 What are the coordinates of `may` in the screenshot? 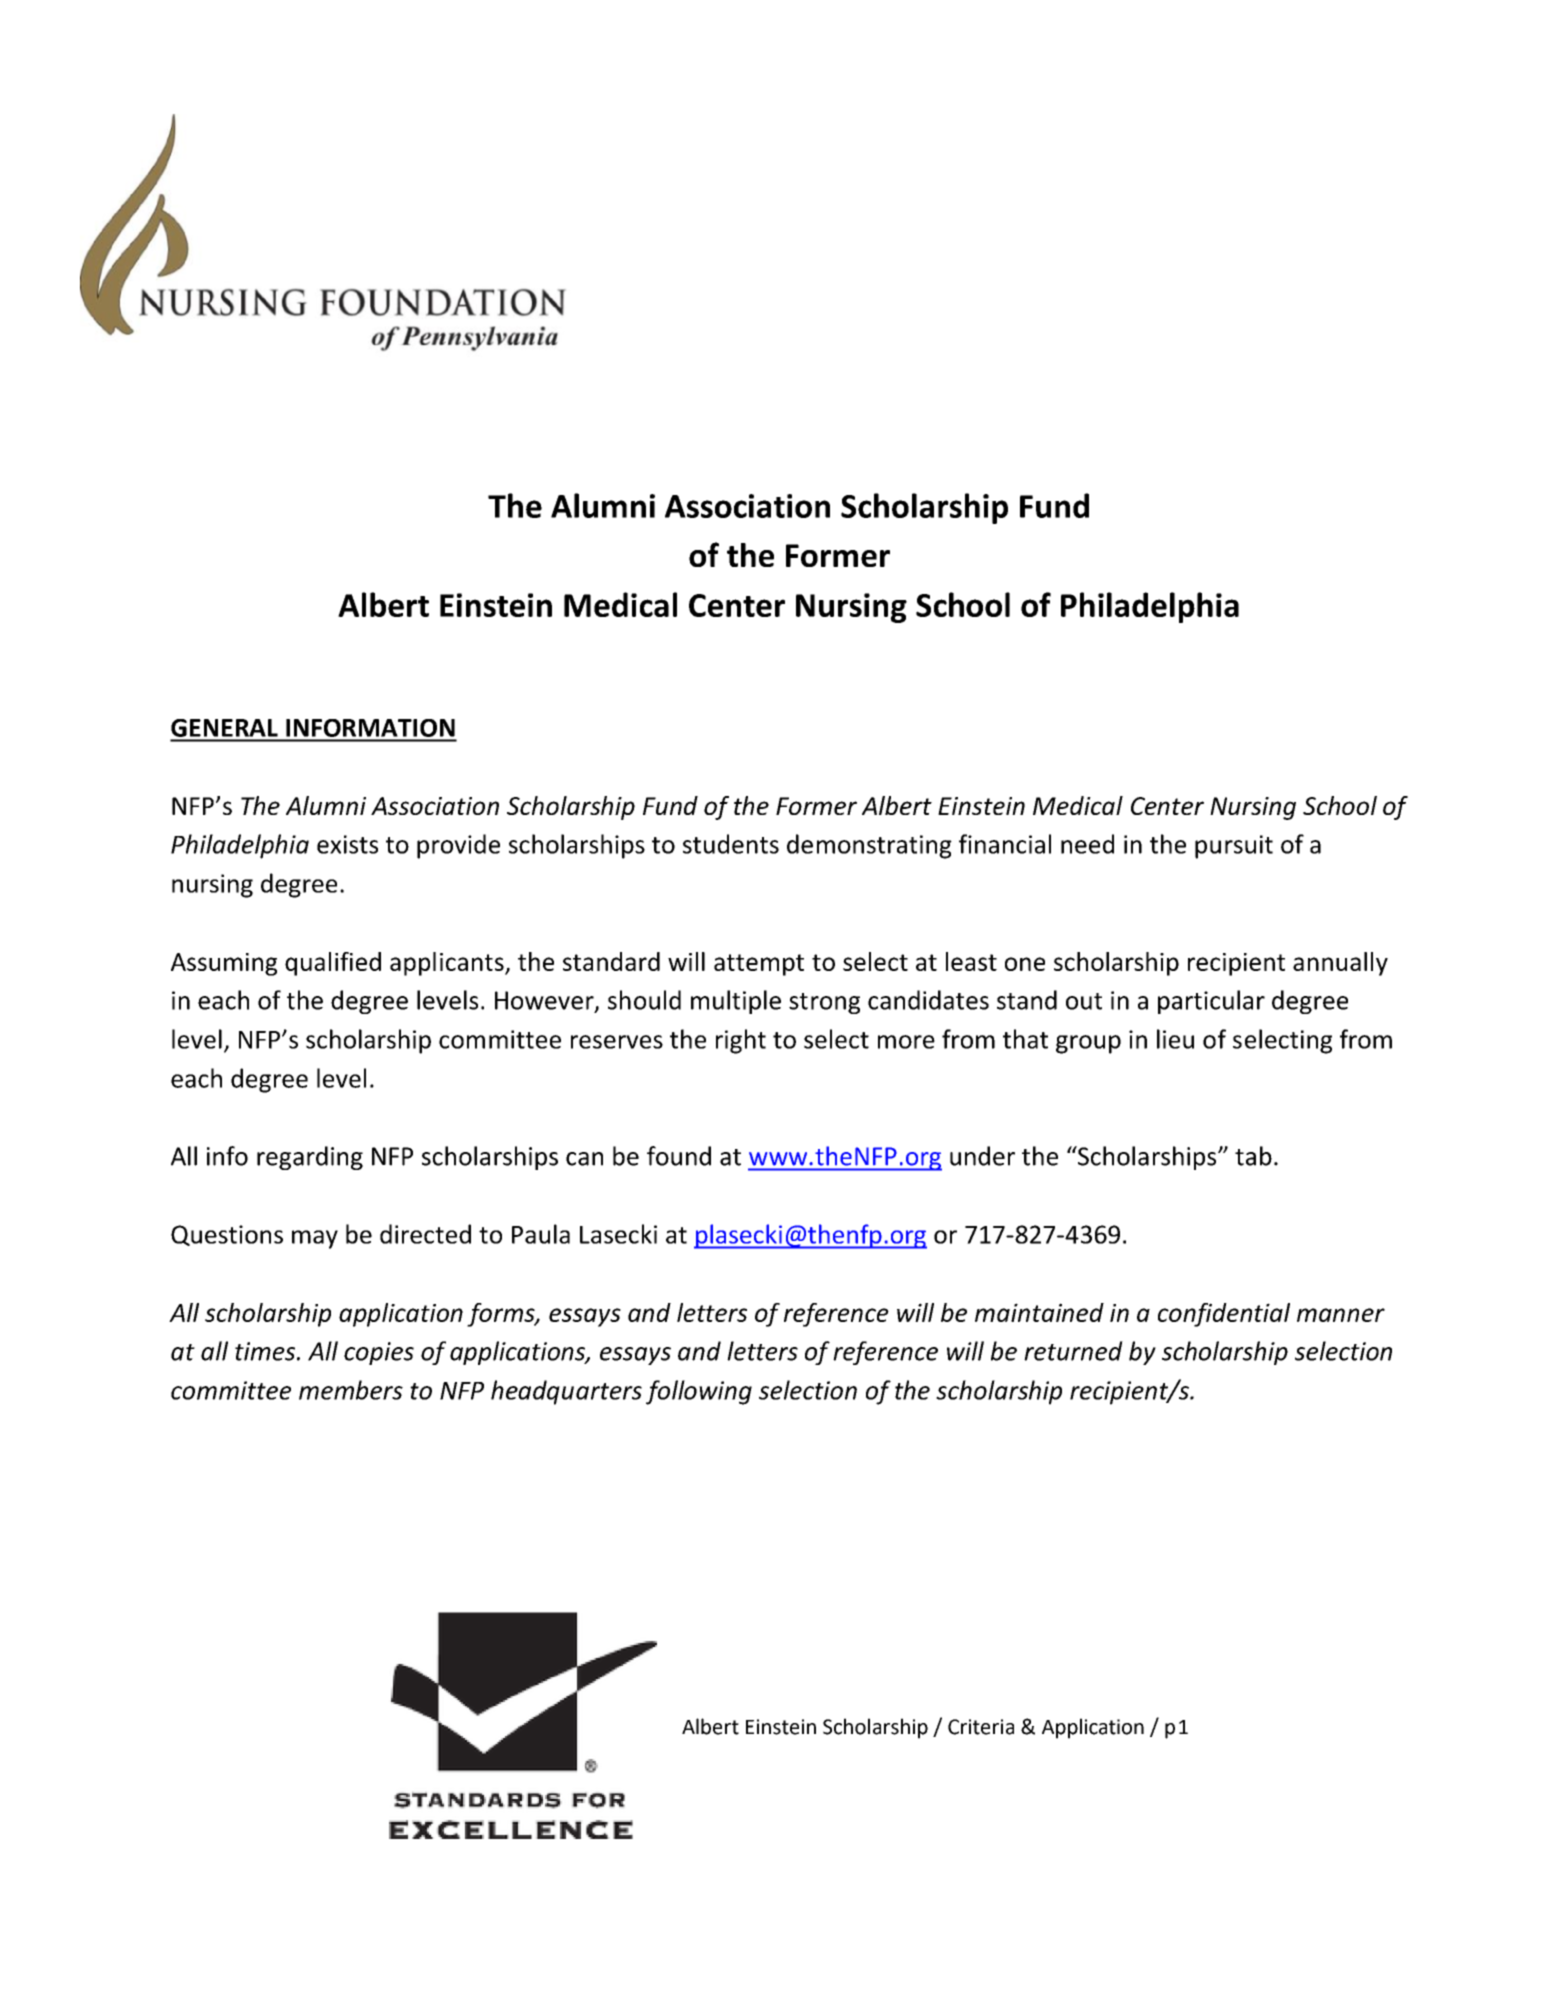 It's located at (315, 1239).
